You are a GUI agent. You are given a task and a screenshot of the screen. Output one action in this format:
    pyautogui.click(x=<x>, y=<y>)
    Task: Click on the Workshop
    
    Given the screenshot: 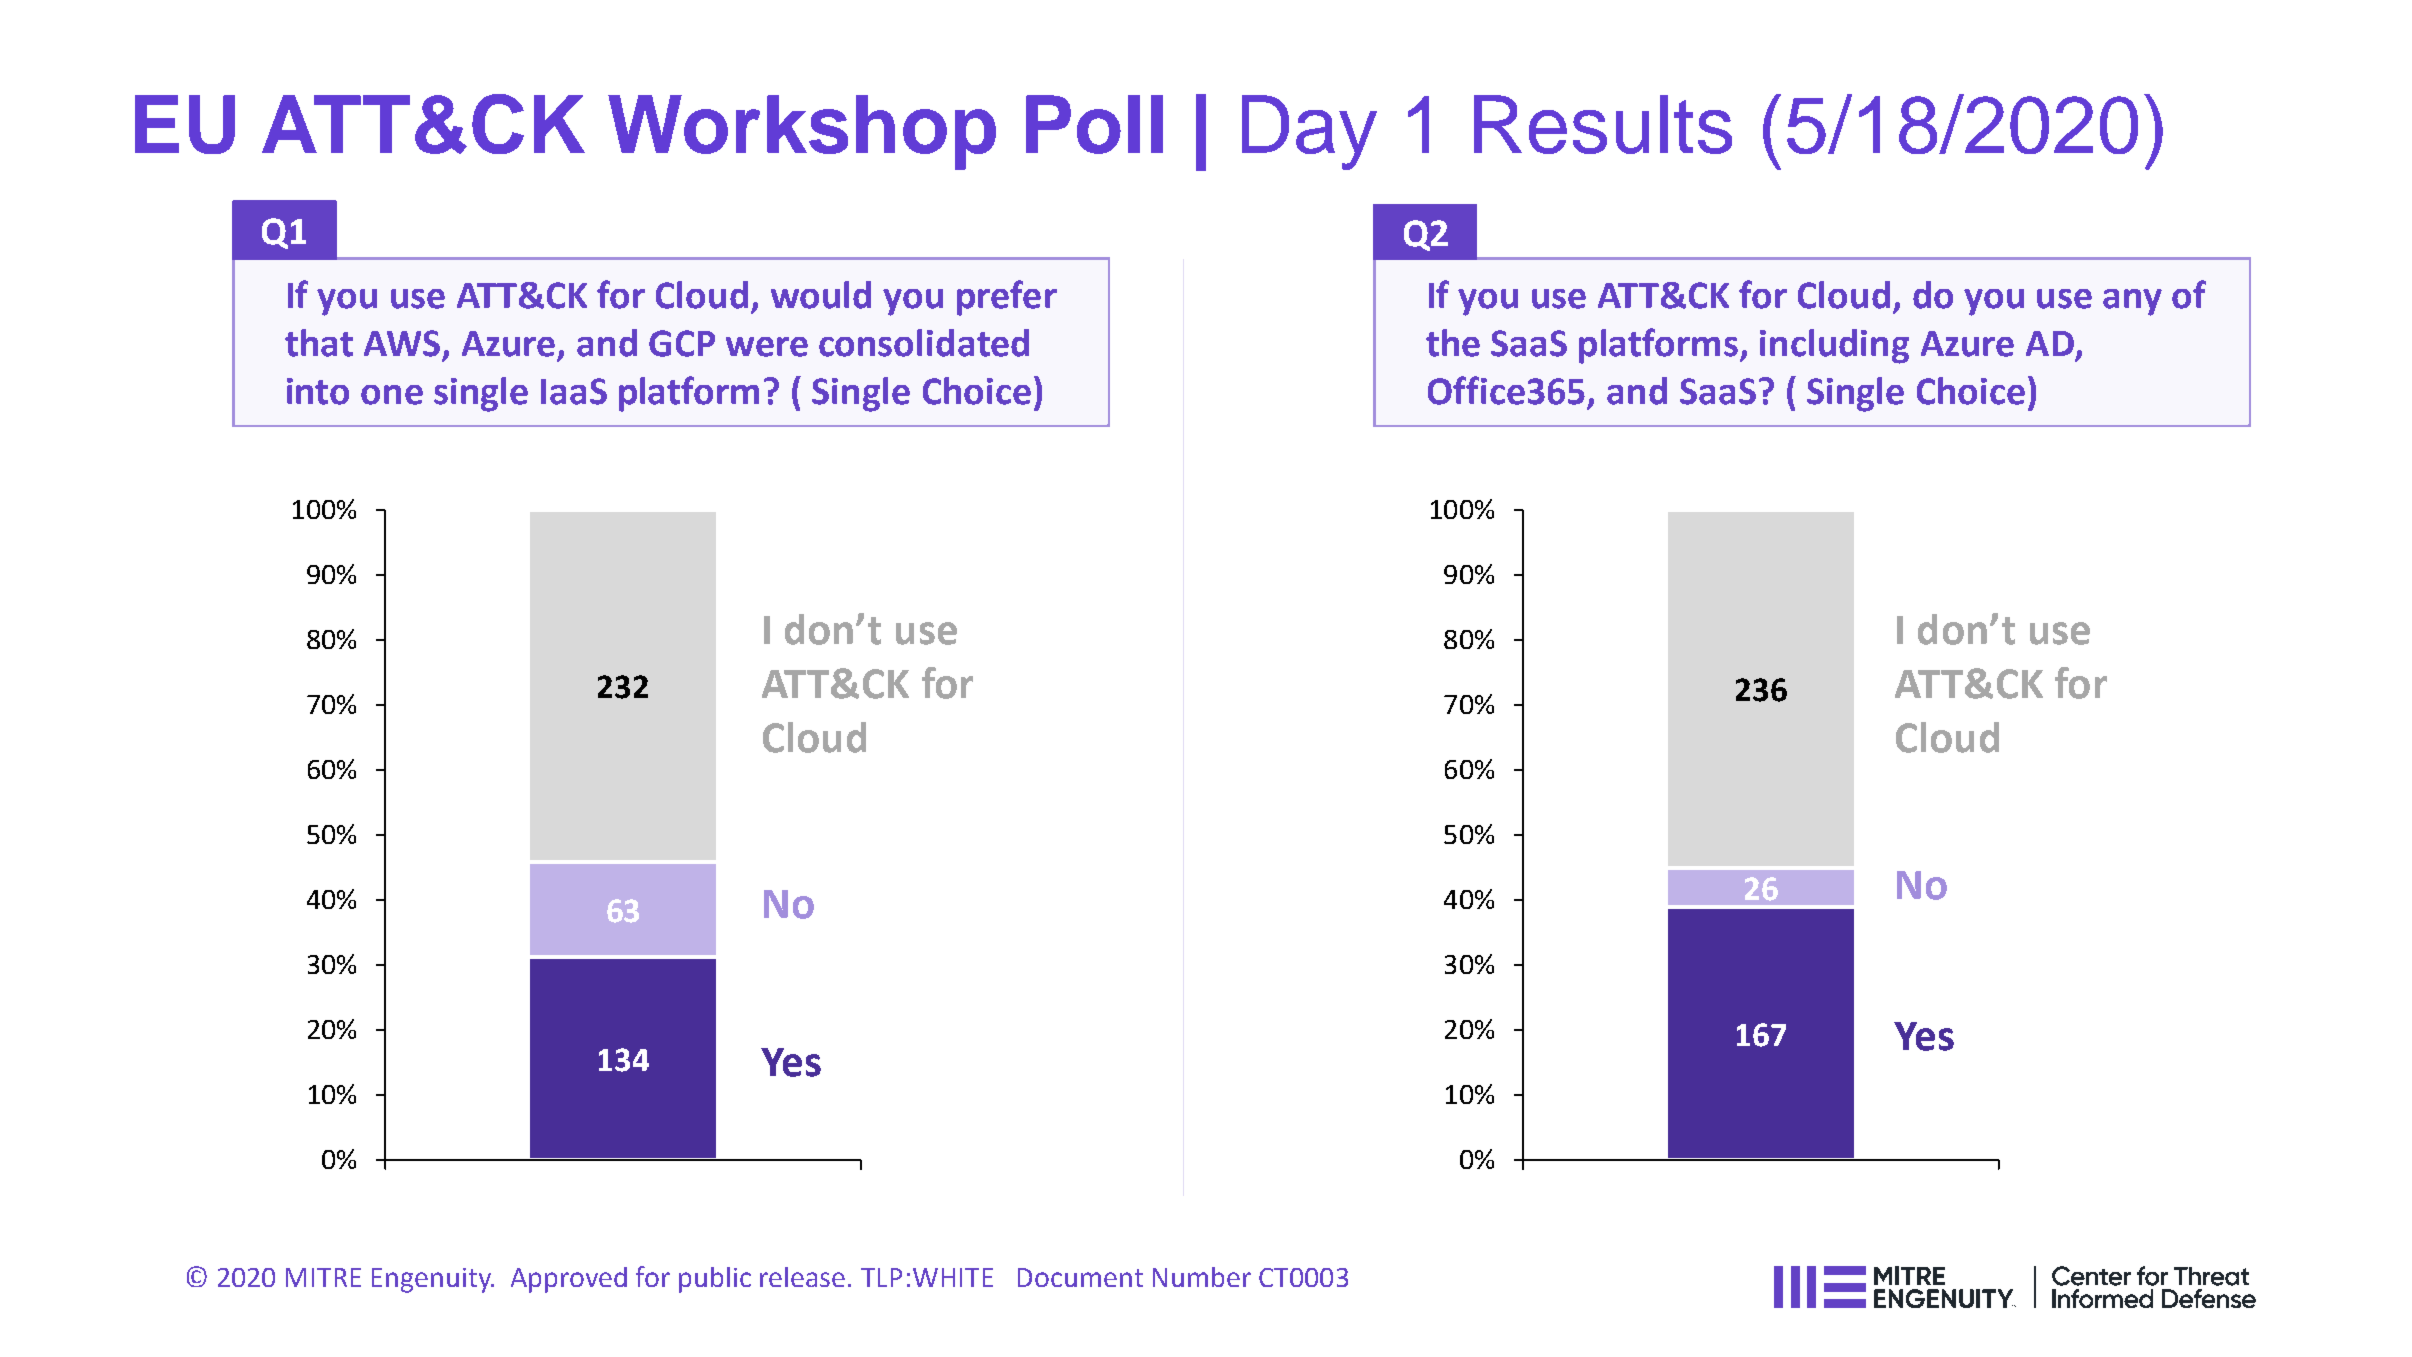 What is the action you would take?
    pyautogui.click(x=802, y=132)
